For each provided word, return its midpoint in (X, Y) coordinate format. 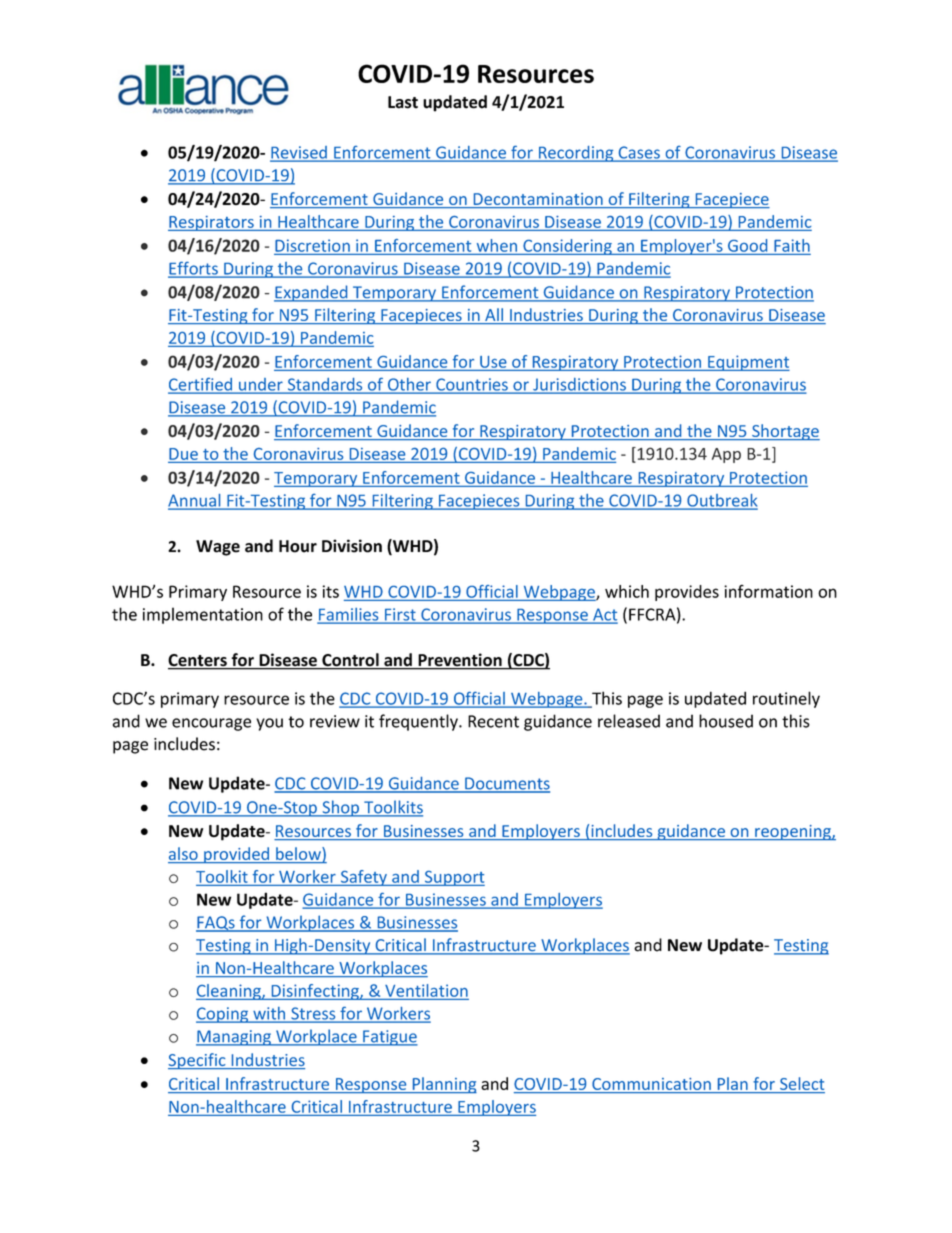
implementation (203, 615)
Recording (576, 154)
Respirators (212, 223)
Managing (234, 1038)
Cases (639, 153)
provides (687, 593)
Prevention (460, 661)
